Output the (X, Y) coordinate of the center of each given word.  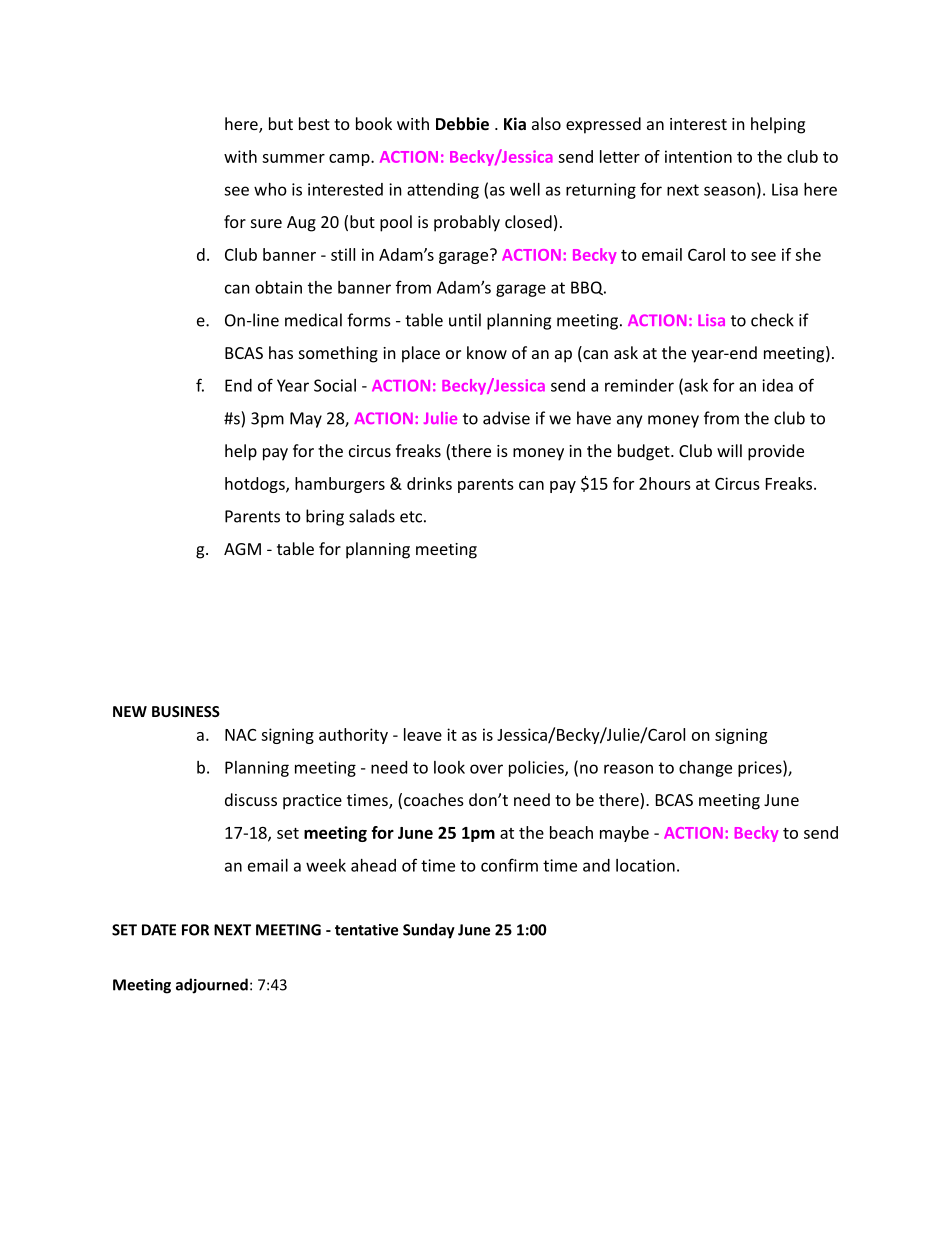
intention (698, 156)
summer (293, 158)
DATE (159, 930)
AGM (242, 549)
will (729, 450)
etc (411, 517)
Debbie (462, 123)
